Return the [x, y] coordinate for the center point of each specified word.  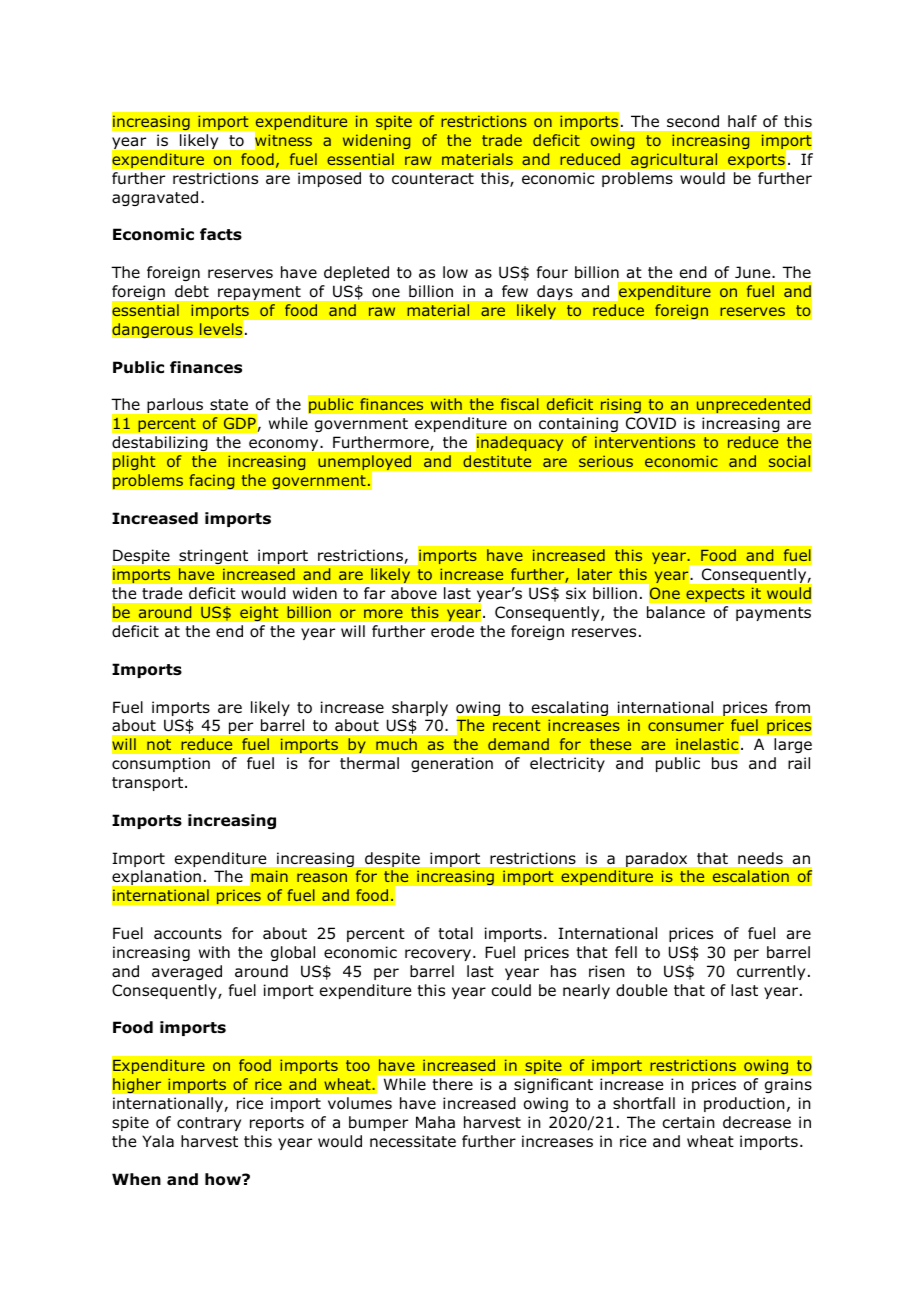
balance [676, 612]
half [742, 121]
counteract [433, 179]
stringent [213, 557]
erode [452, 631]
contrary [209, 1124]
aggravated [155, 198]
